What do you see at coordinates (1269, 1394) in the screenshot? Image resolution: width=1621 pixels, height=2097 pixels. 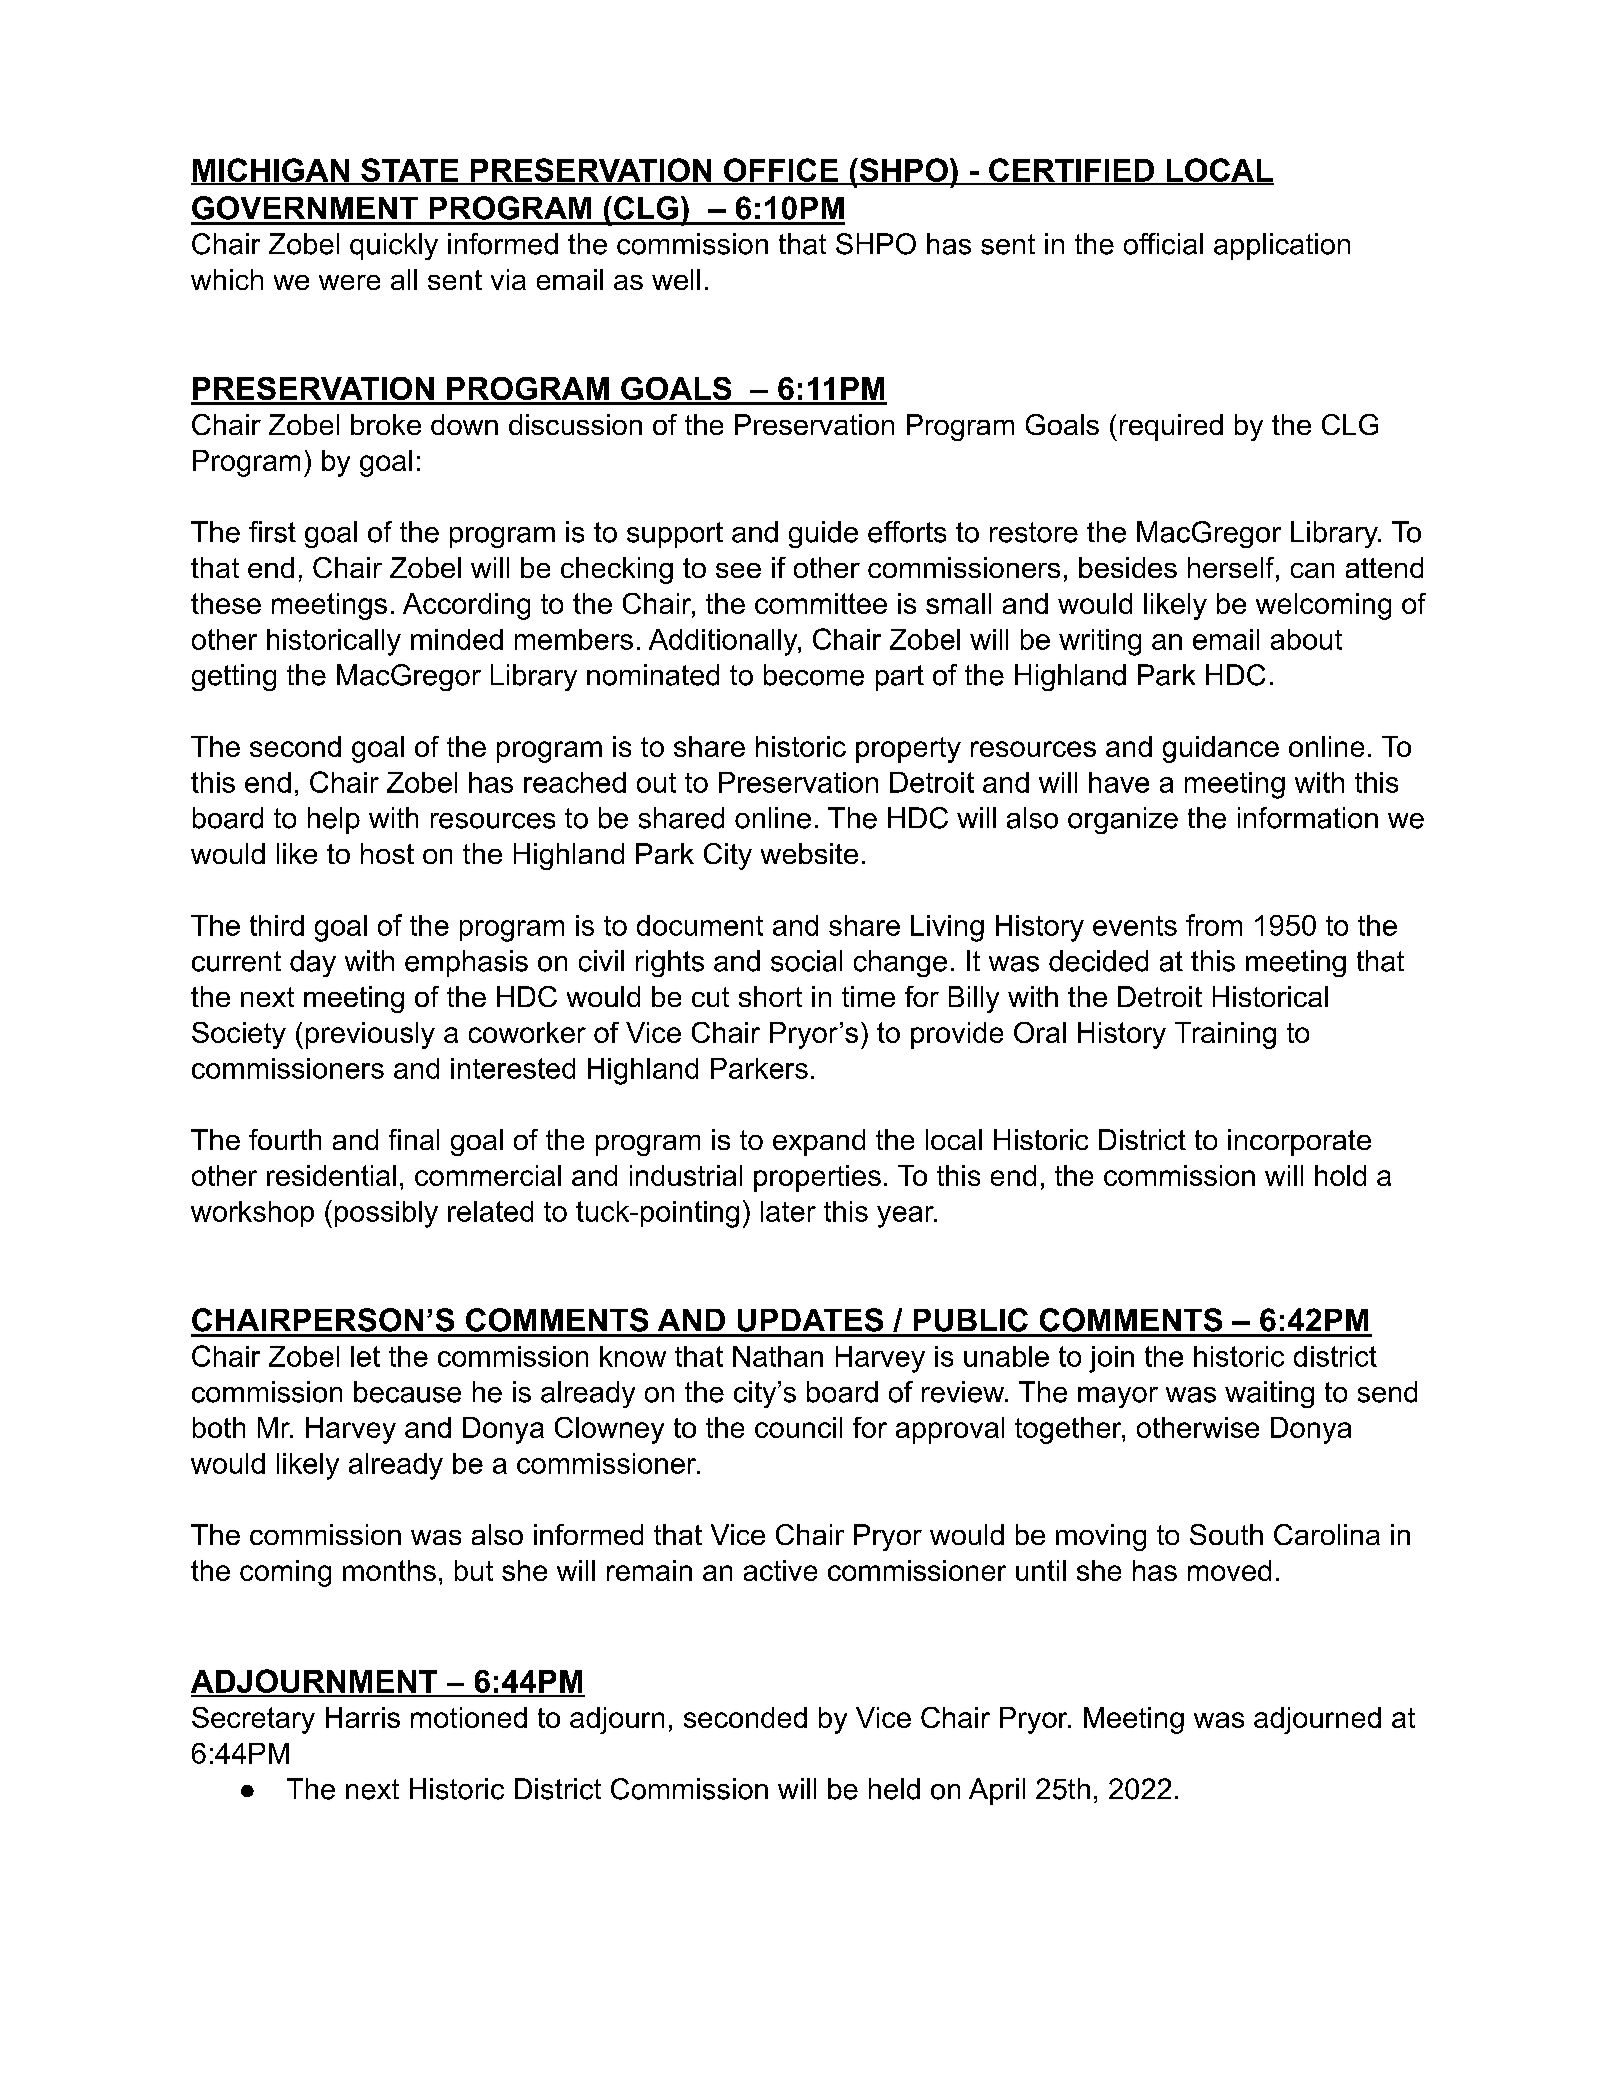 I see `waiting` at bounding box center [1269, 1394].
